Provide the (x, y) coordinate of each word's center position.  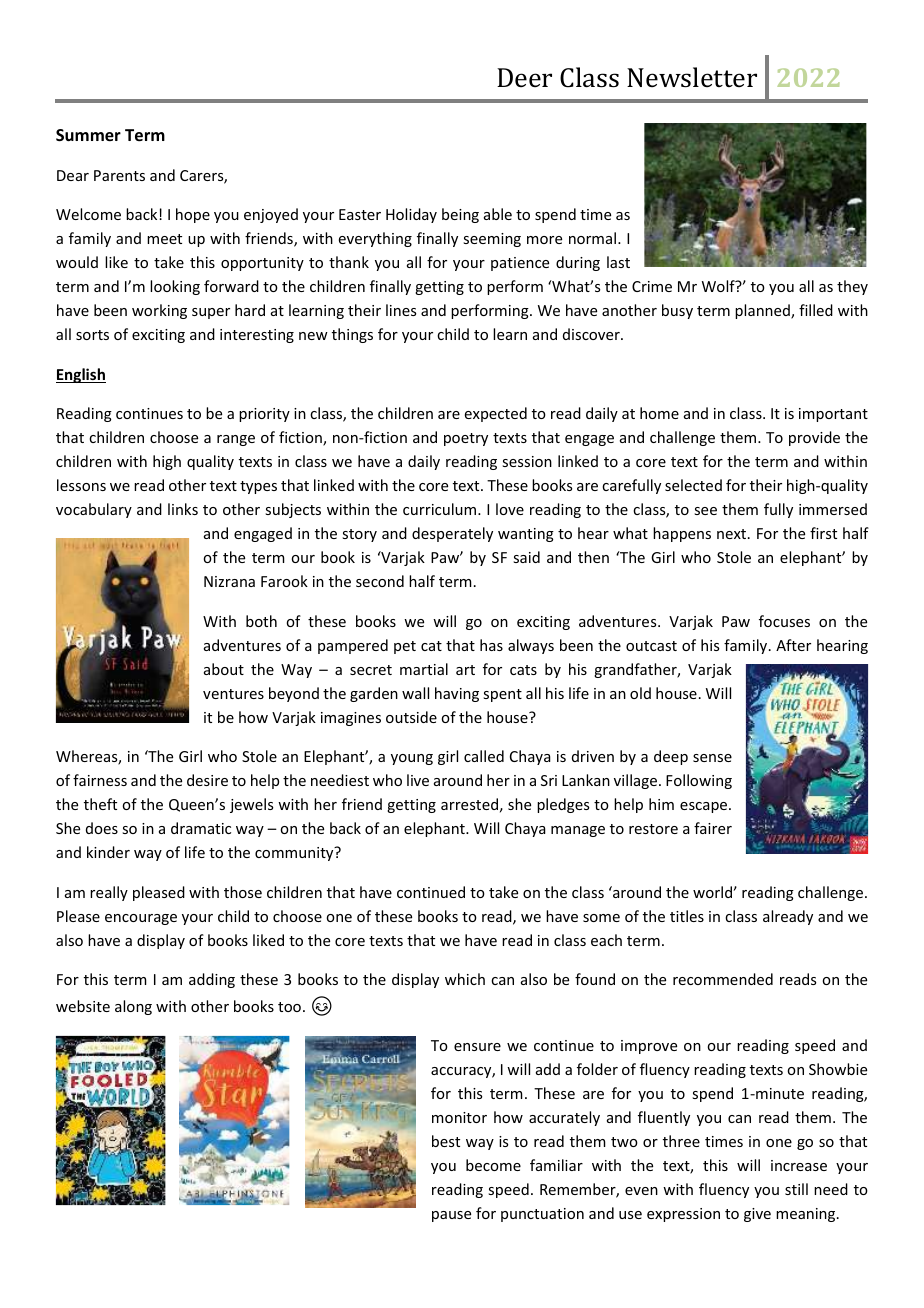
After (793, 645)
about (224, 669)
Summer (88, 135)
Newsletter (692, 77)
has (491, 645)
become (493, 1165)
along (133, 1007)
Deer (524, 77)
